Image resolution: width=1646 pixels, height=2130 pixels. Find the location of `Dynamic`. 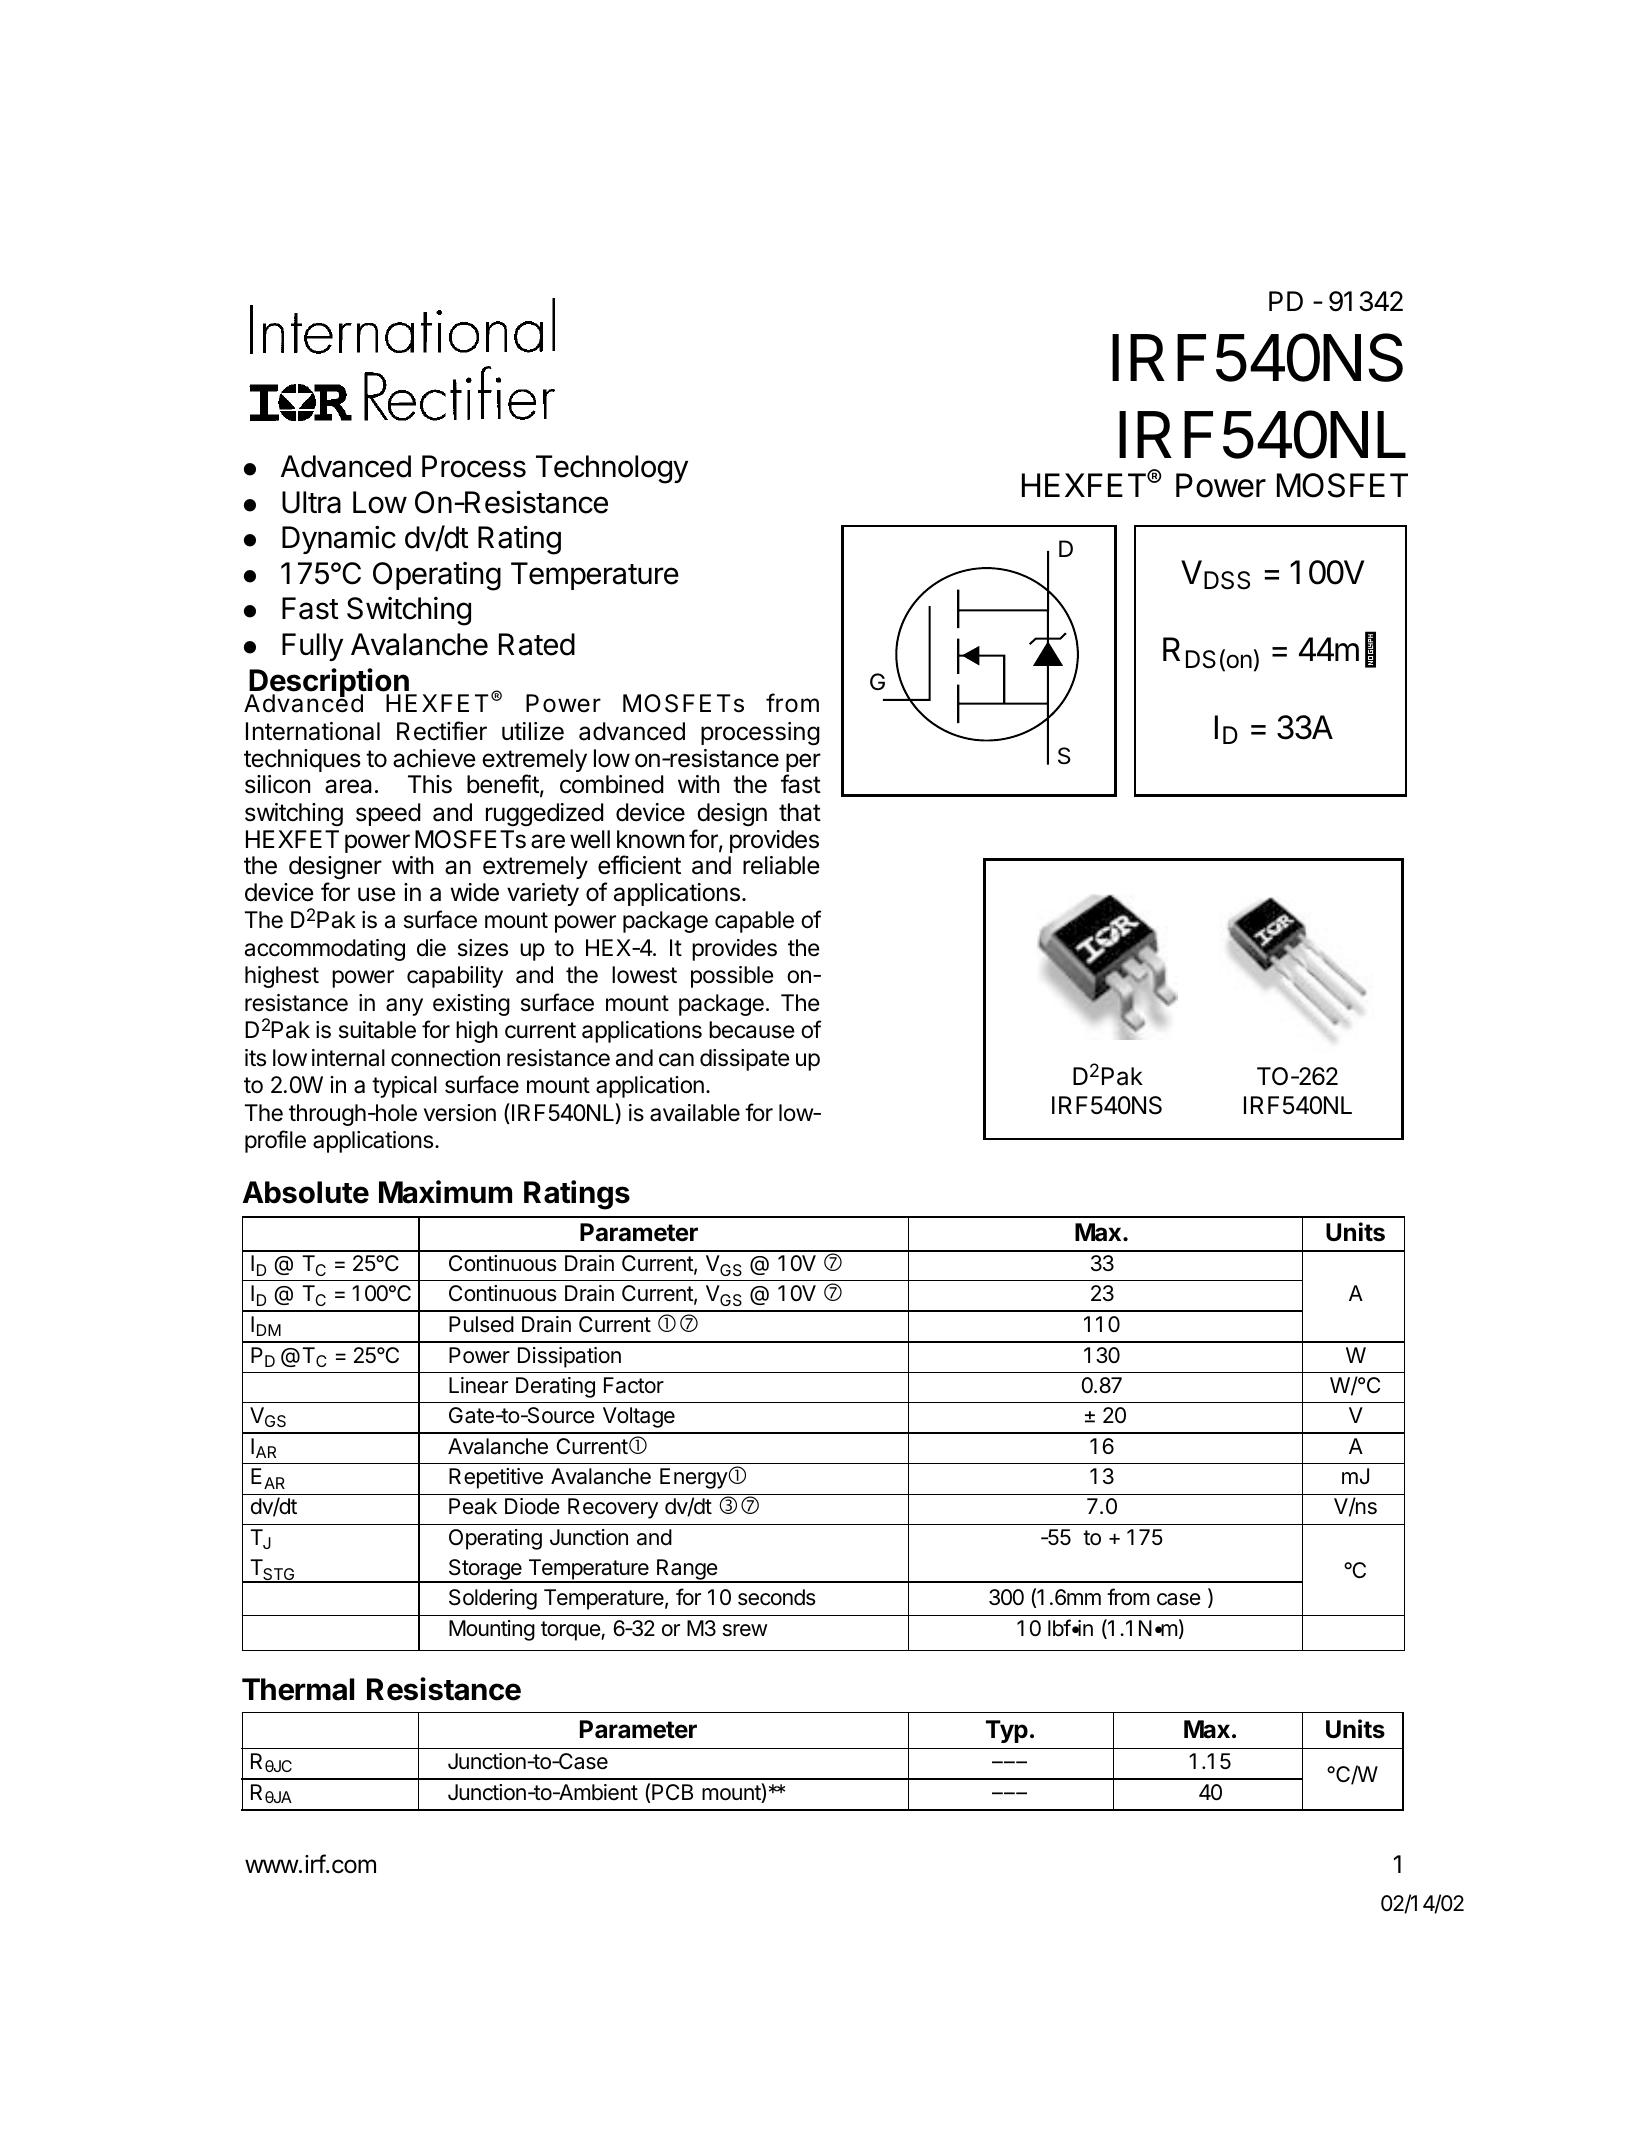

Dynamic is located at coordinates (339, 540).
